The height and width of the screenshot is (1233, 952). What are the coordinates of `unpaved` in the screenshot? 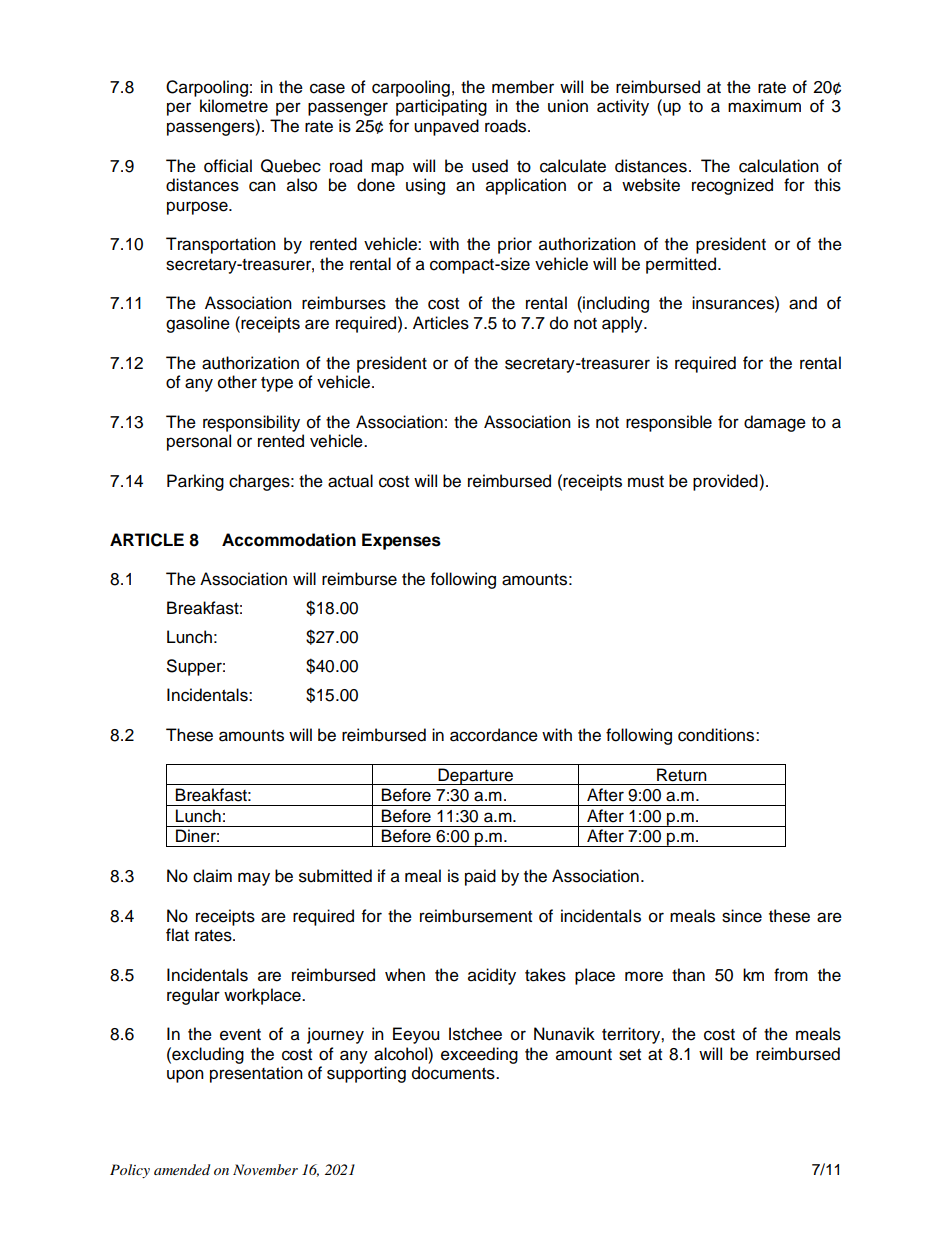 It's located at (446, 127).
